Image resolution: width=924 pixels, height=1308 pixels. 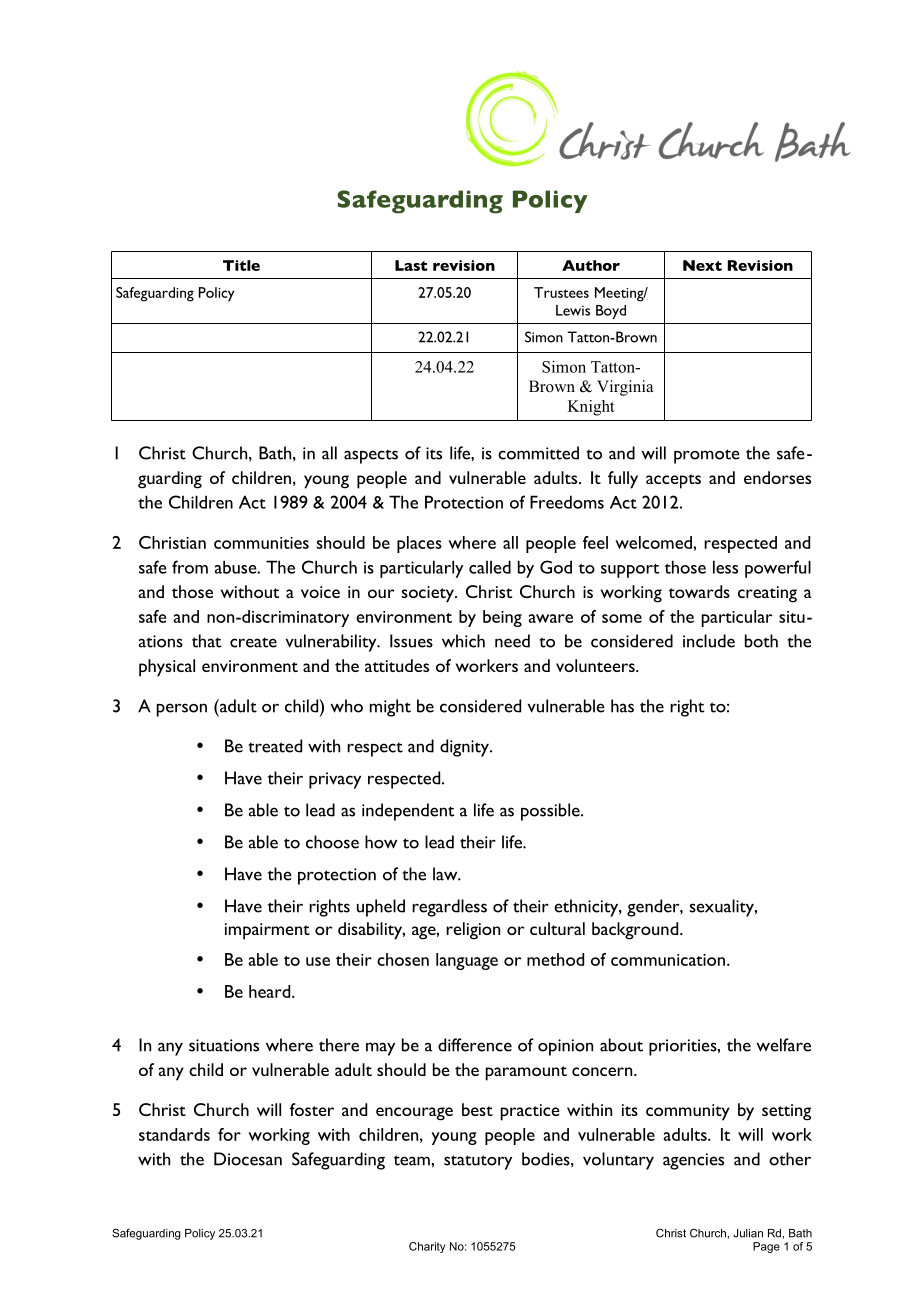 What do you see at coordinates (411, 265) in the screenshot?
I see `Last` at bounding box center [411, 265].
